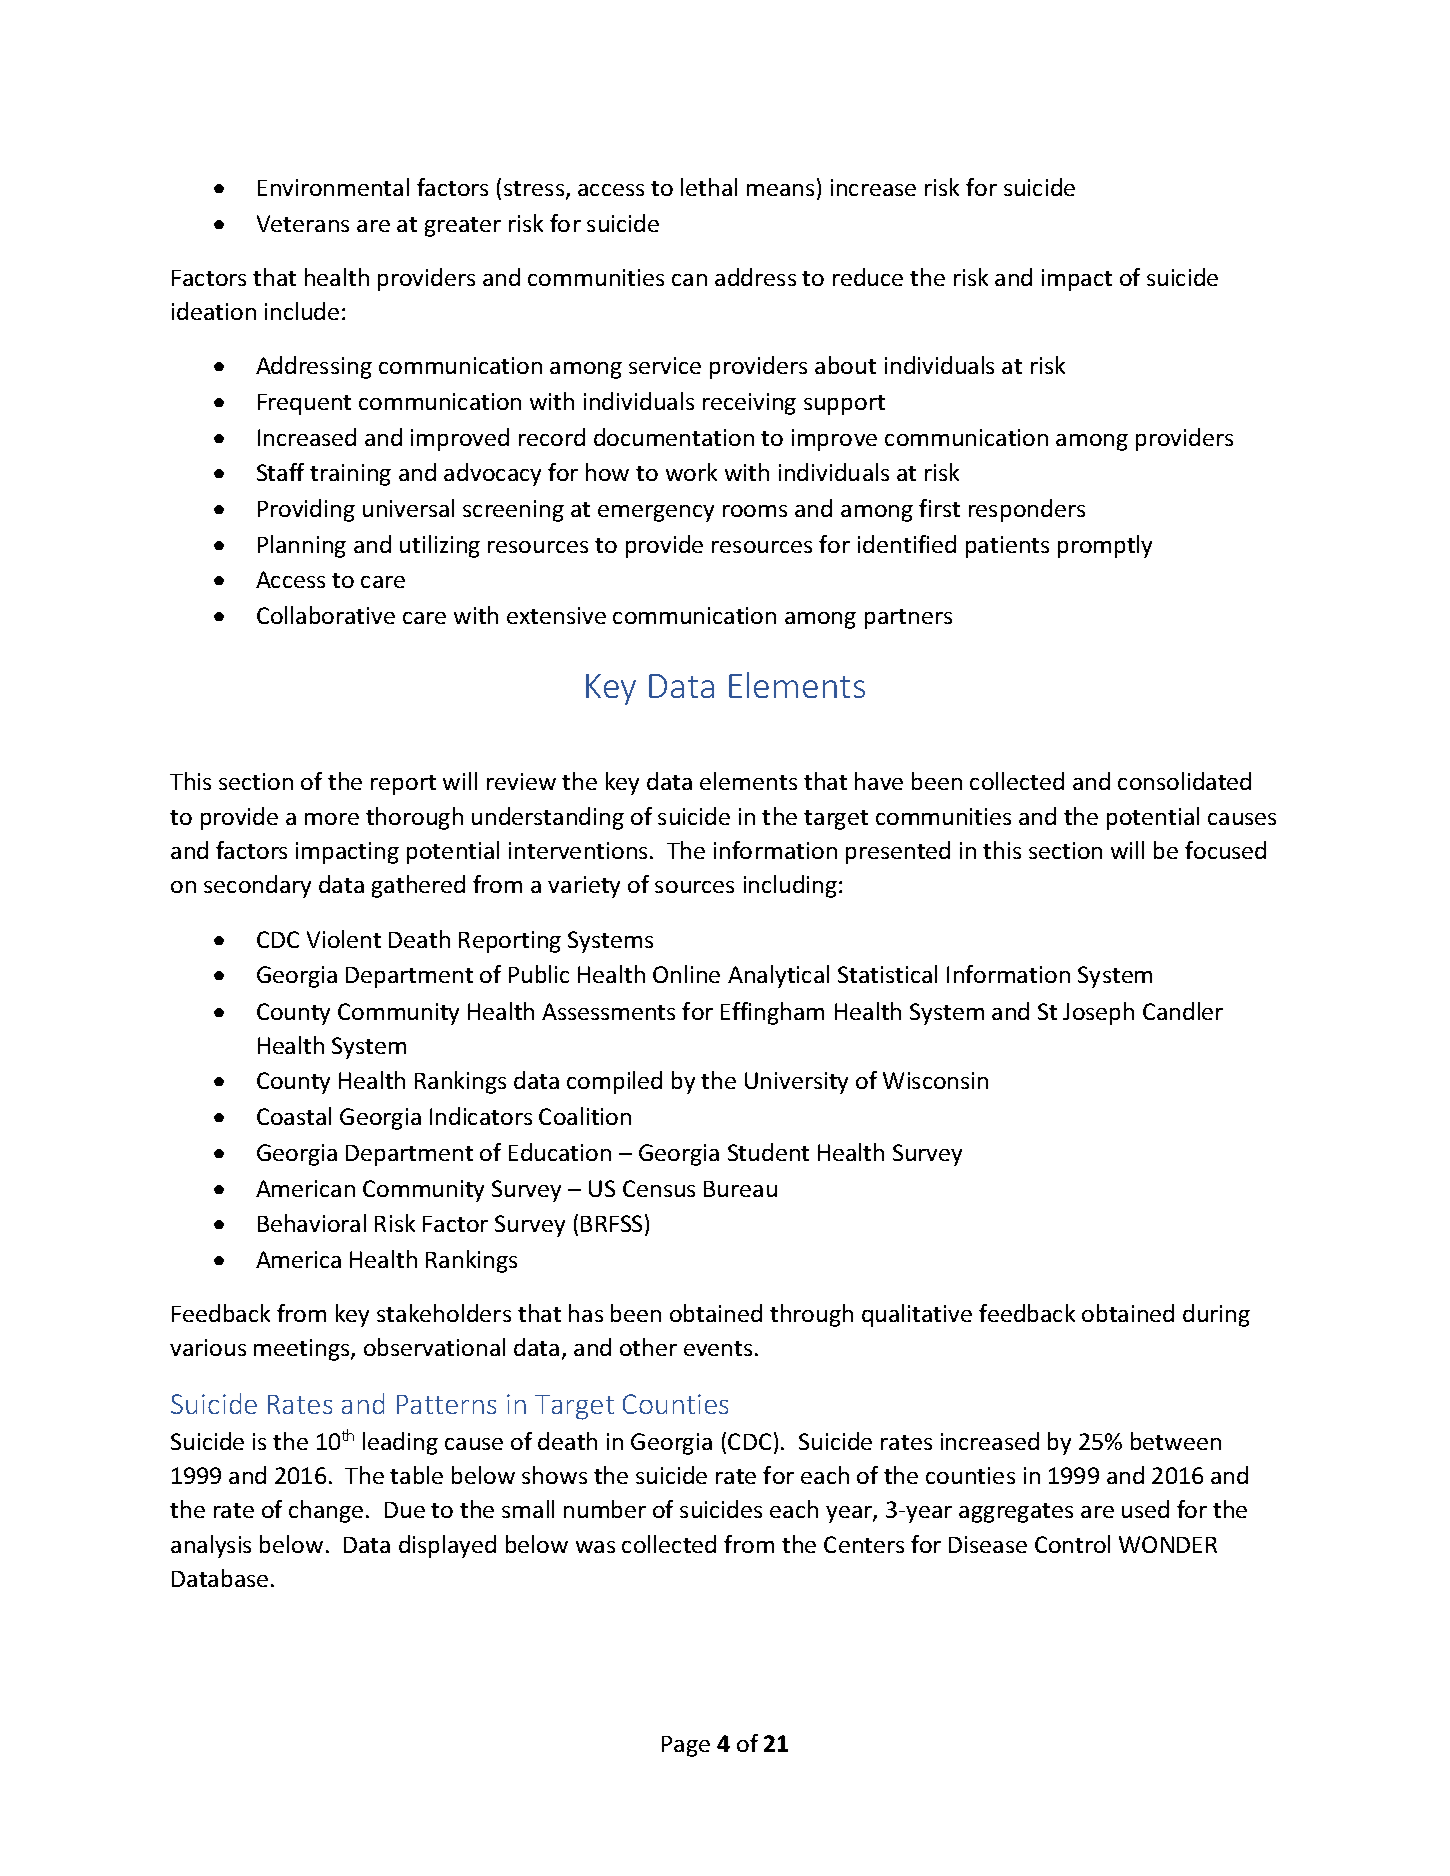 The height and width of the document is (1876, 1450). What do you see at coordinates (1072, 1544) in the document?
I see `Control` at bounding box center [1072, 1544].
